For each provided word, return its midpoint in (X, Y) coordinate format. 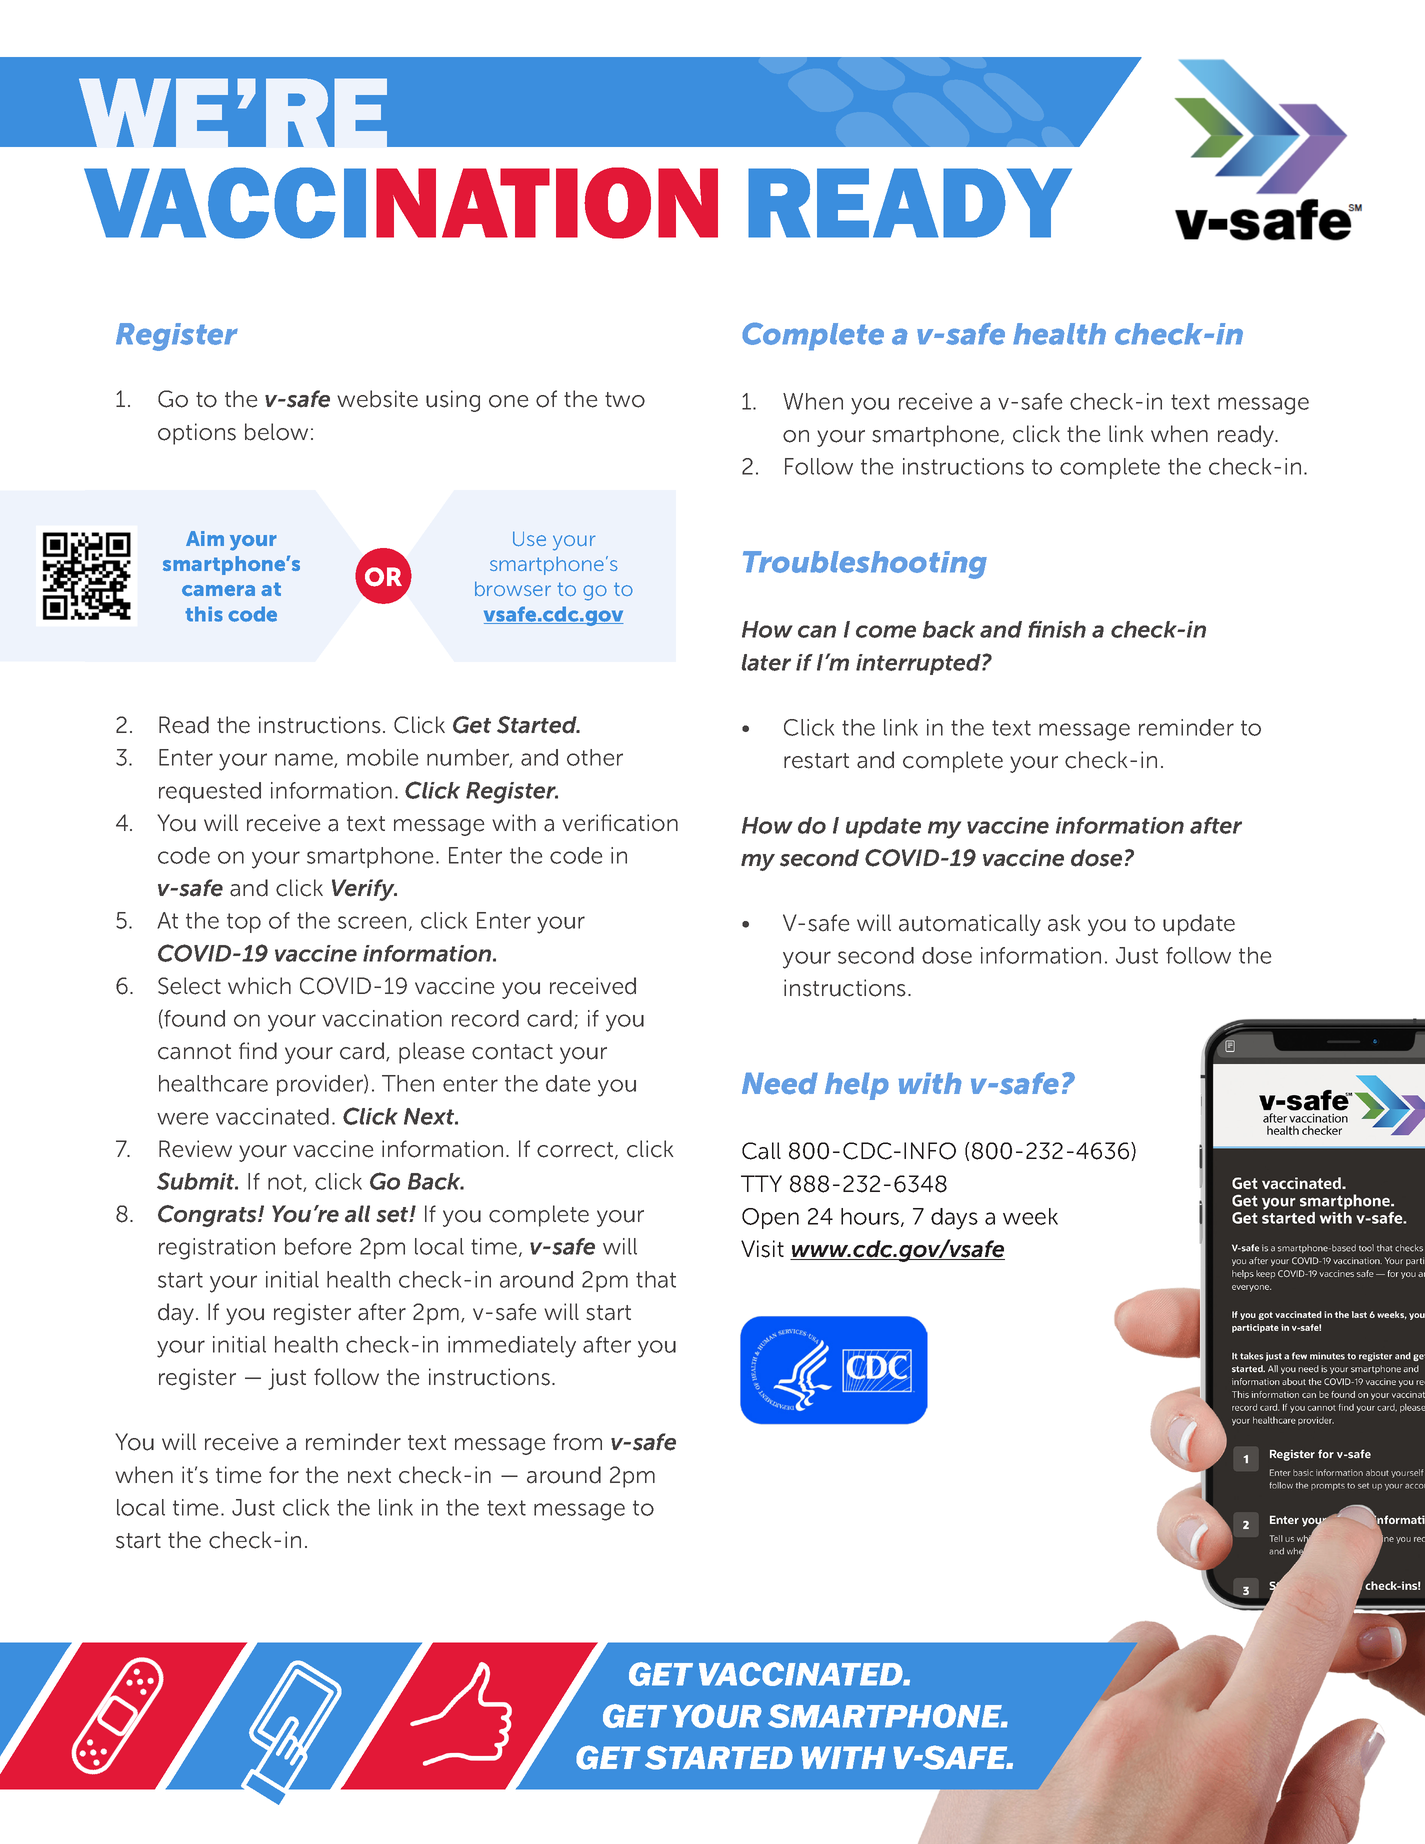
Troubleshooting (865, 565)
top (244, 923)
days (954, 1219)
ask (1064, 923)
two (625, 400)
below (276, 432)
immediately (512, 1347)
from (577, 1442)
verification (620, 823)
